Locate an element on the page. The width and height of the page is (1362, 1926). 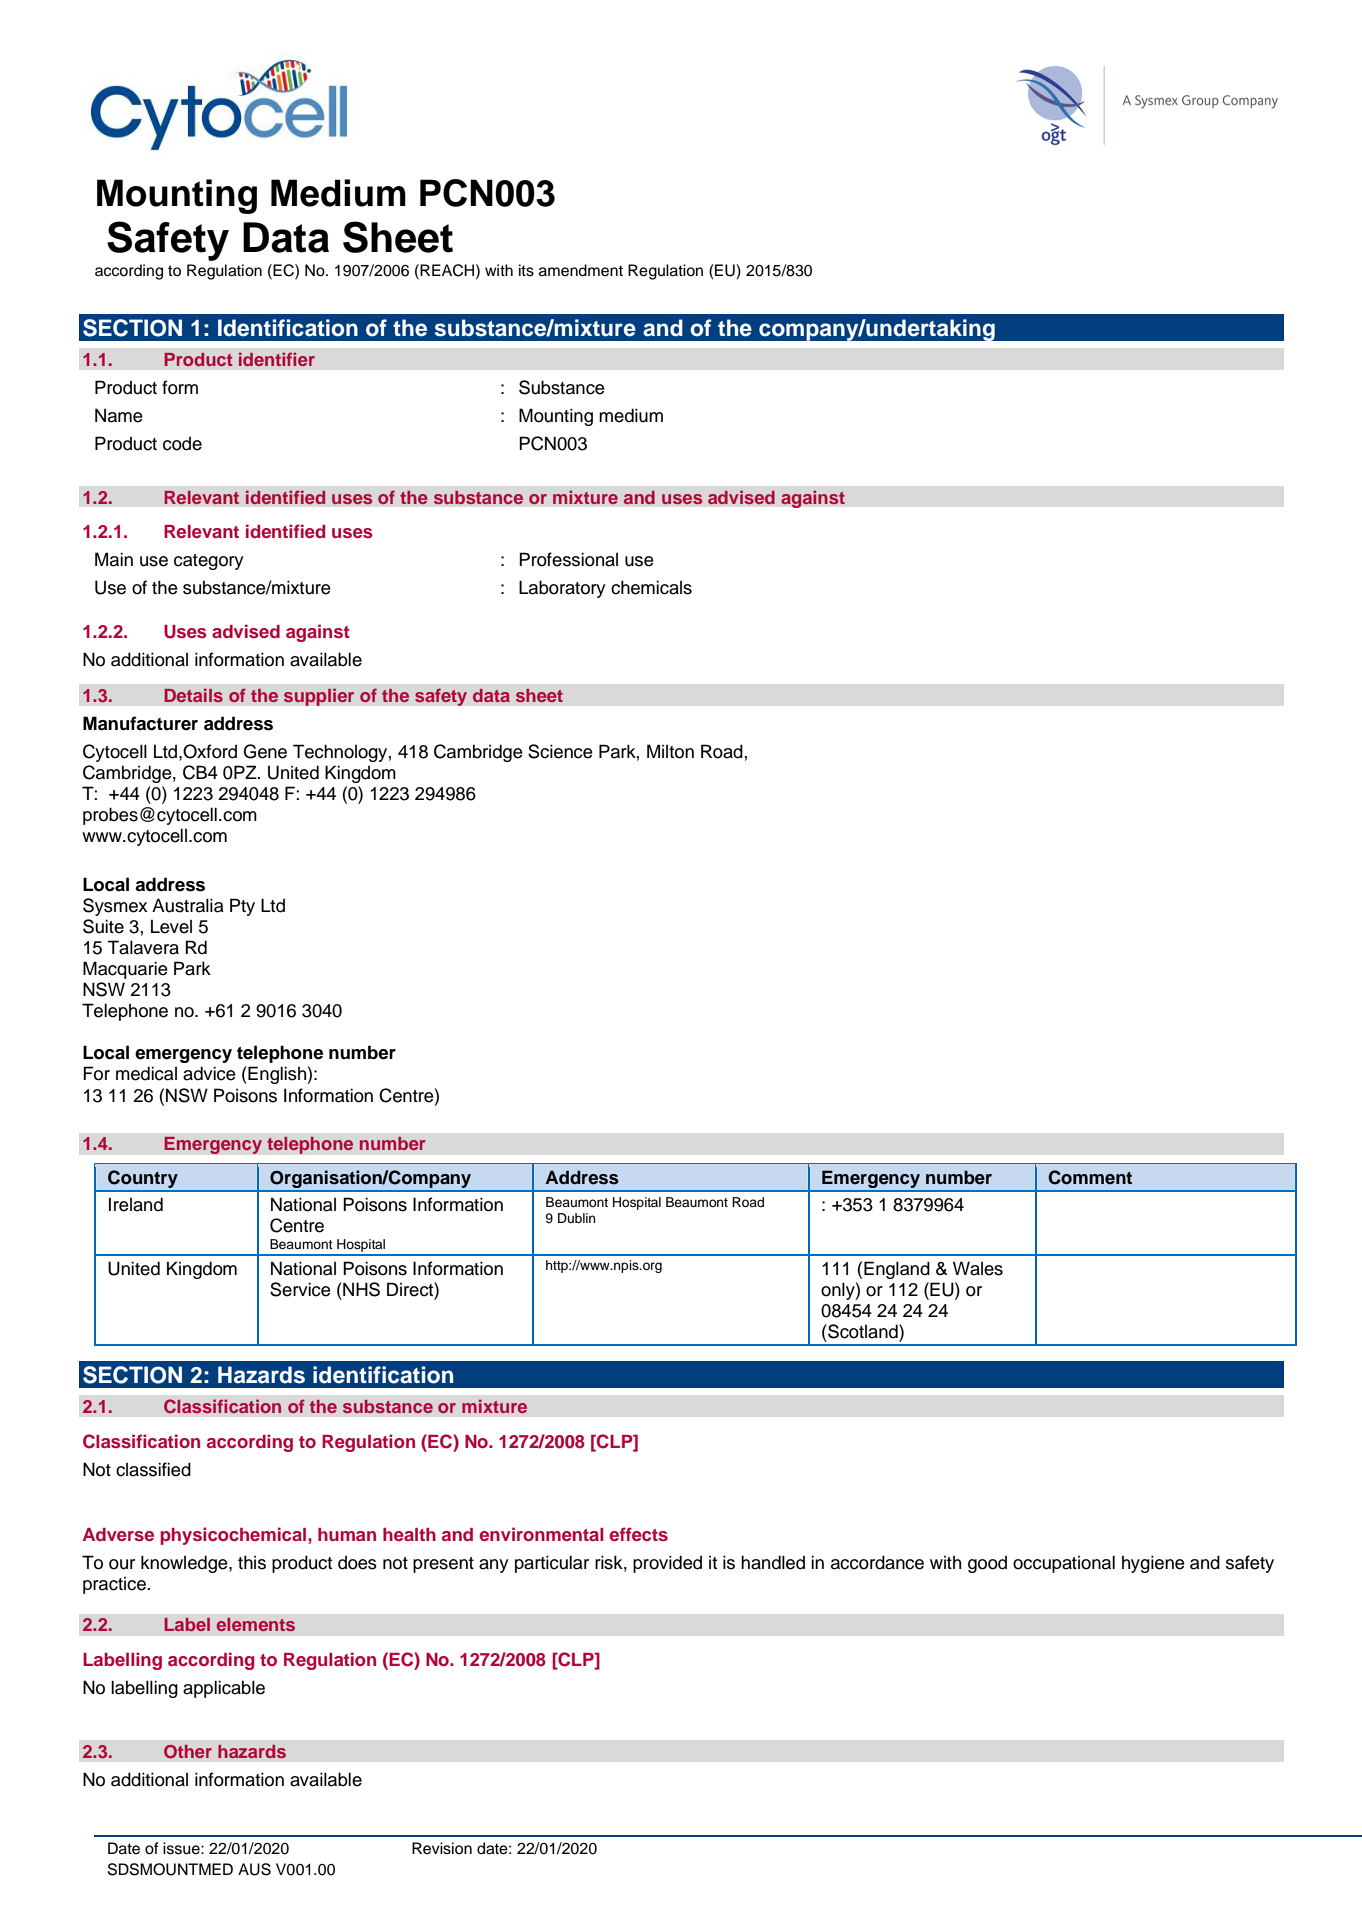
its is located at coordinates (526, 270).
